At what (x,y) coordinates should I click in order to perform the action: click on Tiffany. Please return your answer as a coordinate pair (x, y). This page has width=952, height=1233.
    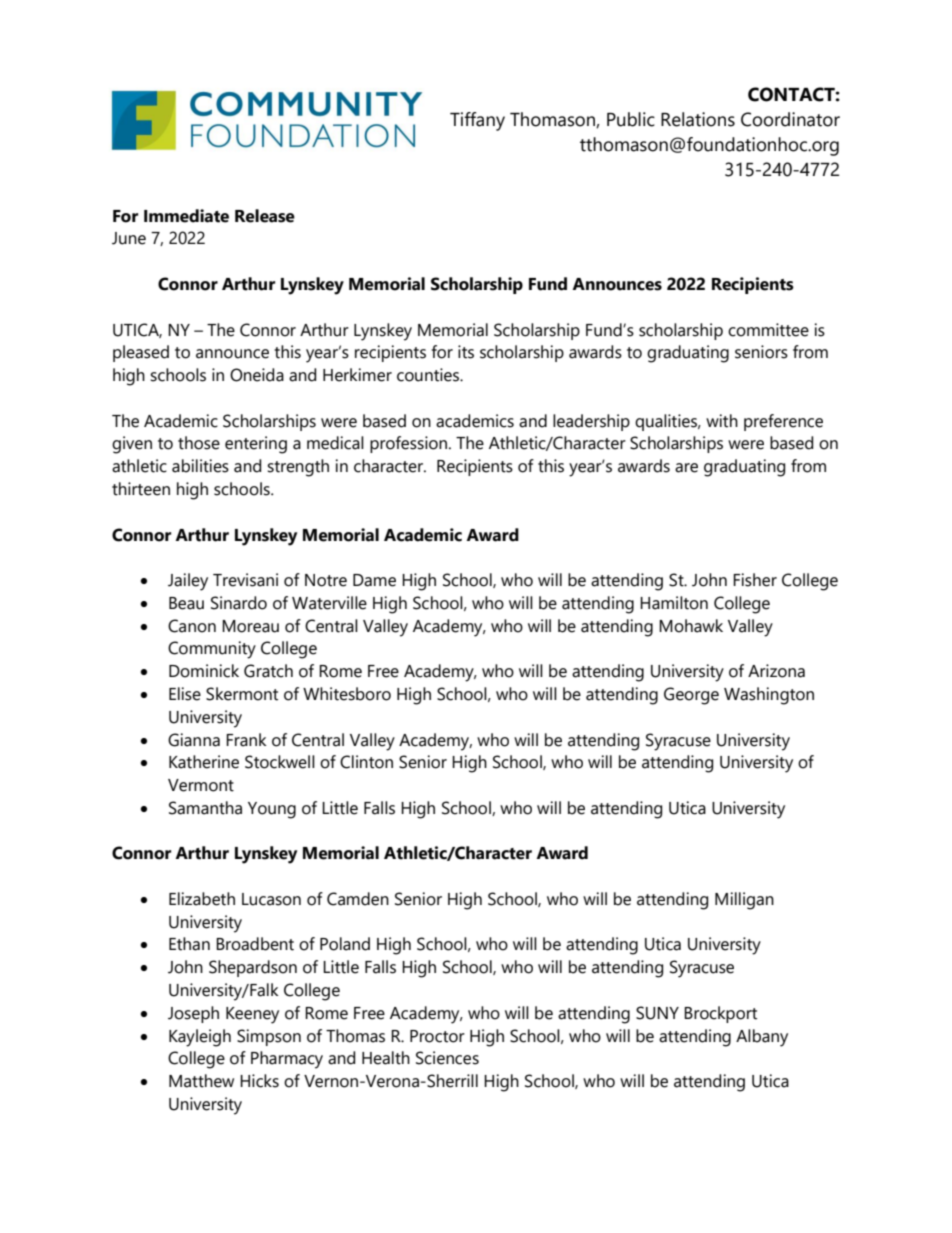
    Looking at the image, I should click on (477, 121).
